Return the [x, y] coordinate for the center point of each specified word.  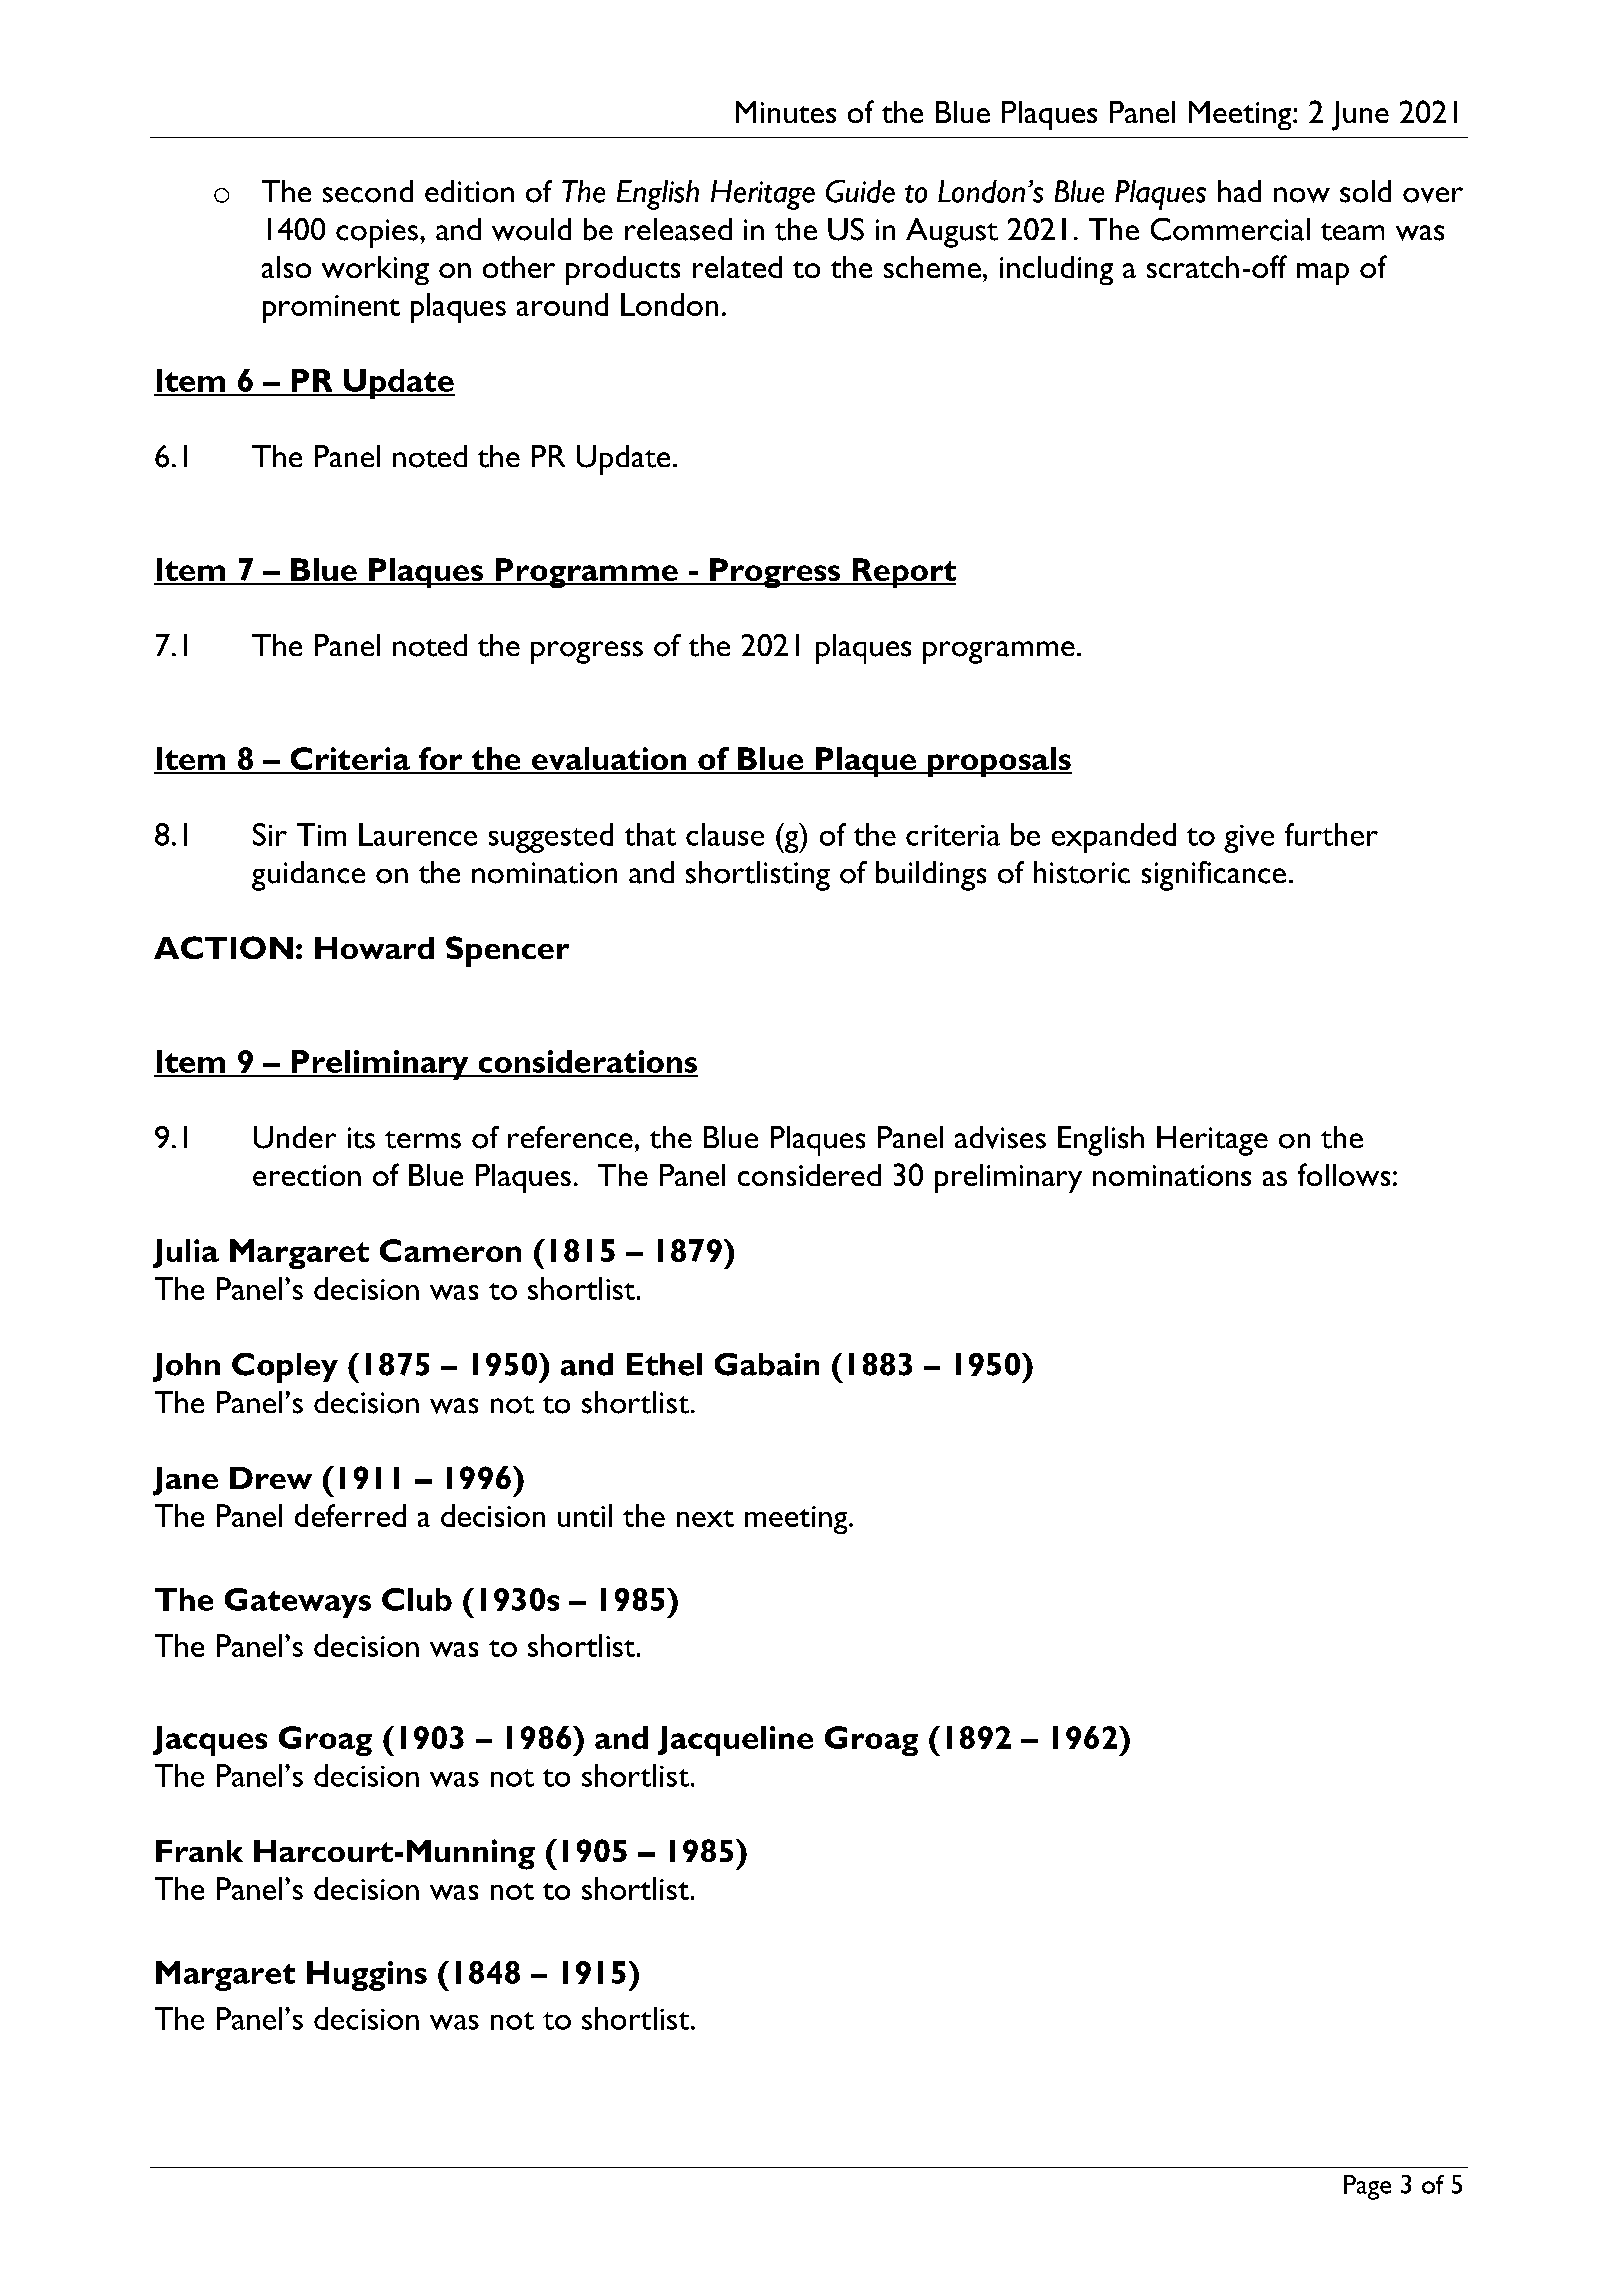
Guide [860, 191]
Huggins [367, 1976]
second [368, 191]
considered [809, 1175]
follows [1344, 1174]
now [1302, 195]
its [361, 1138]
